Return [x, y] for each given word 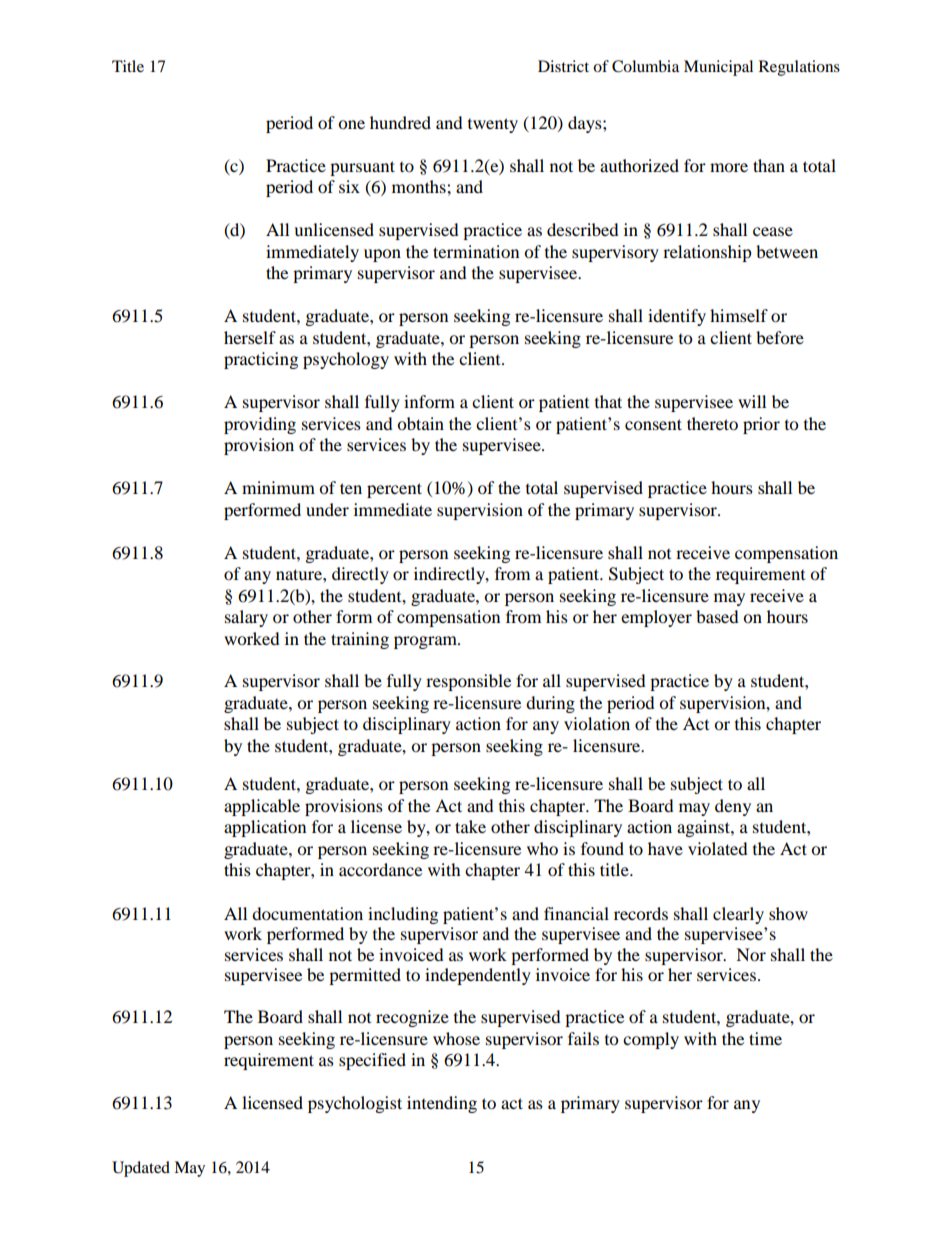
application [265, 828]
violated [718, 848]
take [470, 826]
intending [442, 1104]
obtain [420, 423]
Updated [141, 1169]
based [717, 616]
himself [739, 315]
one [351, 124]
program [427, 642]
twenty [493, 125]
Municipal [718, 68]
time [765, 1038]
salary [246, 618]
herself [250, 337]
